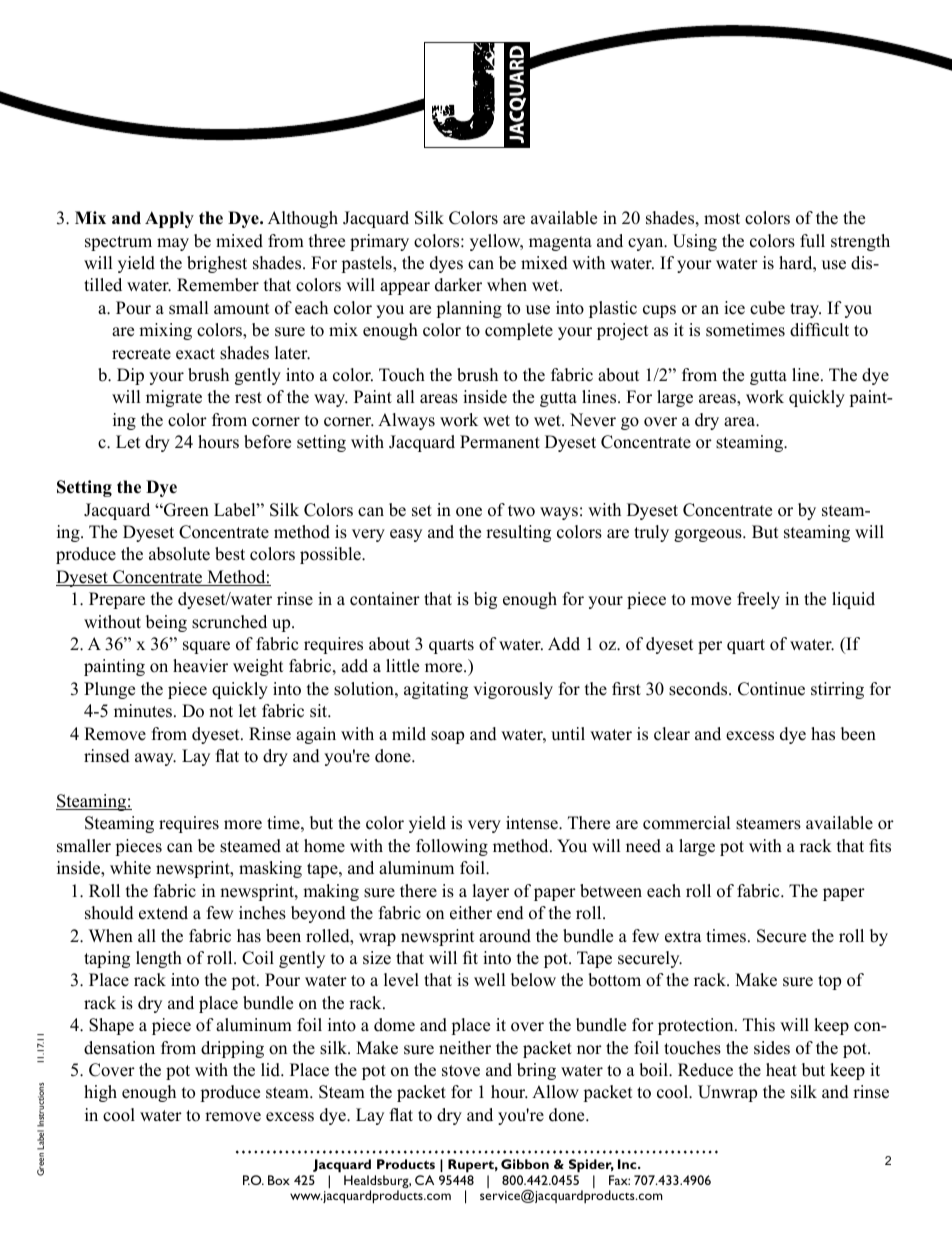 The height and width of the page is (1233, 952). I want to click on not, so click(221, 712).
